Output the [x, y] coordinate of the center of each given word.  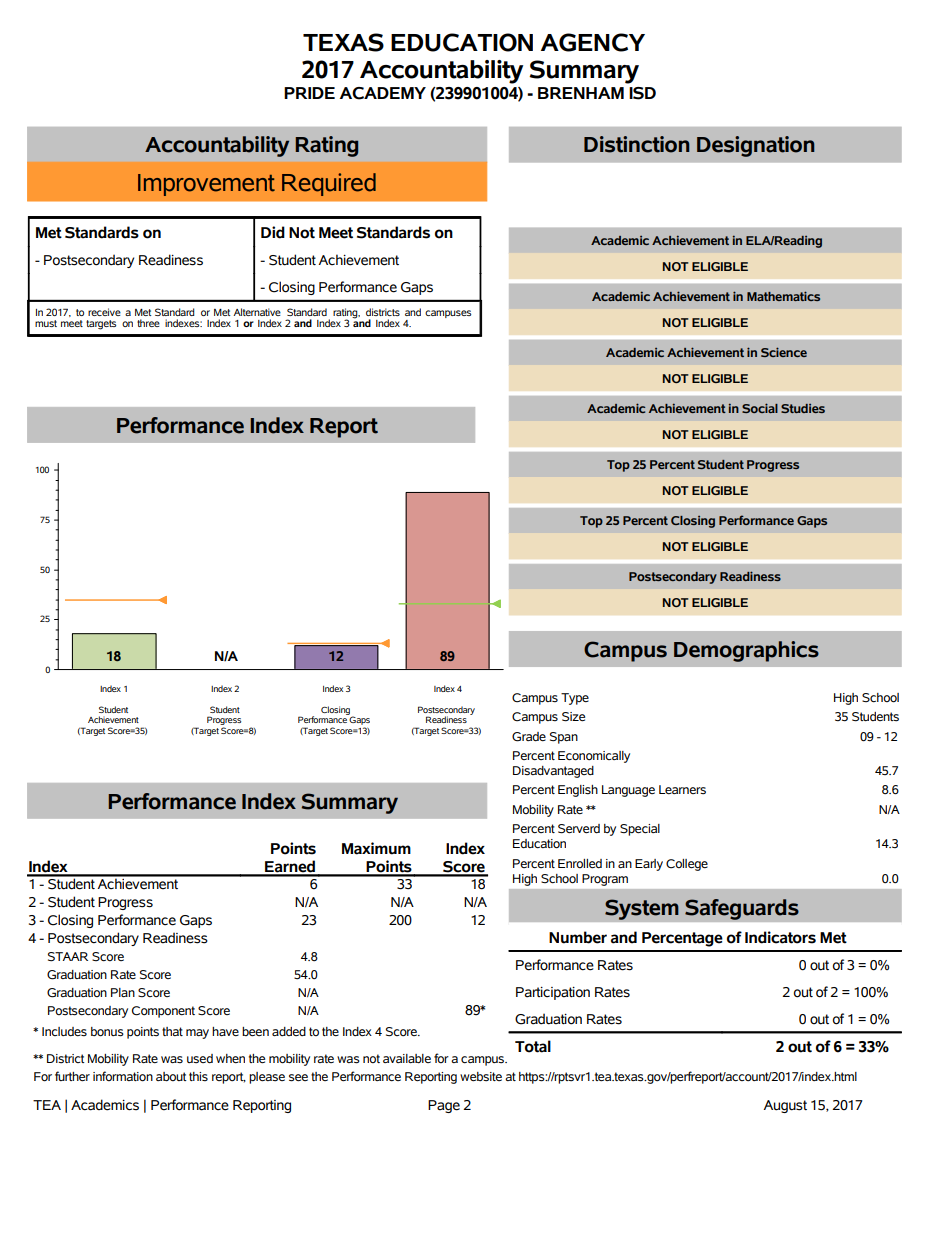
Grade [529, 737]
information [123, 1076]
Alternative [257, 312]
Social [760, 408]
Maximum [376, 848]
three [148, 323]
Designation [756, 146]
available [407, 1058]
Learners [682, 790]
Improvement [206, 185]
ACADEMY [383, 93]
